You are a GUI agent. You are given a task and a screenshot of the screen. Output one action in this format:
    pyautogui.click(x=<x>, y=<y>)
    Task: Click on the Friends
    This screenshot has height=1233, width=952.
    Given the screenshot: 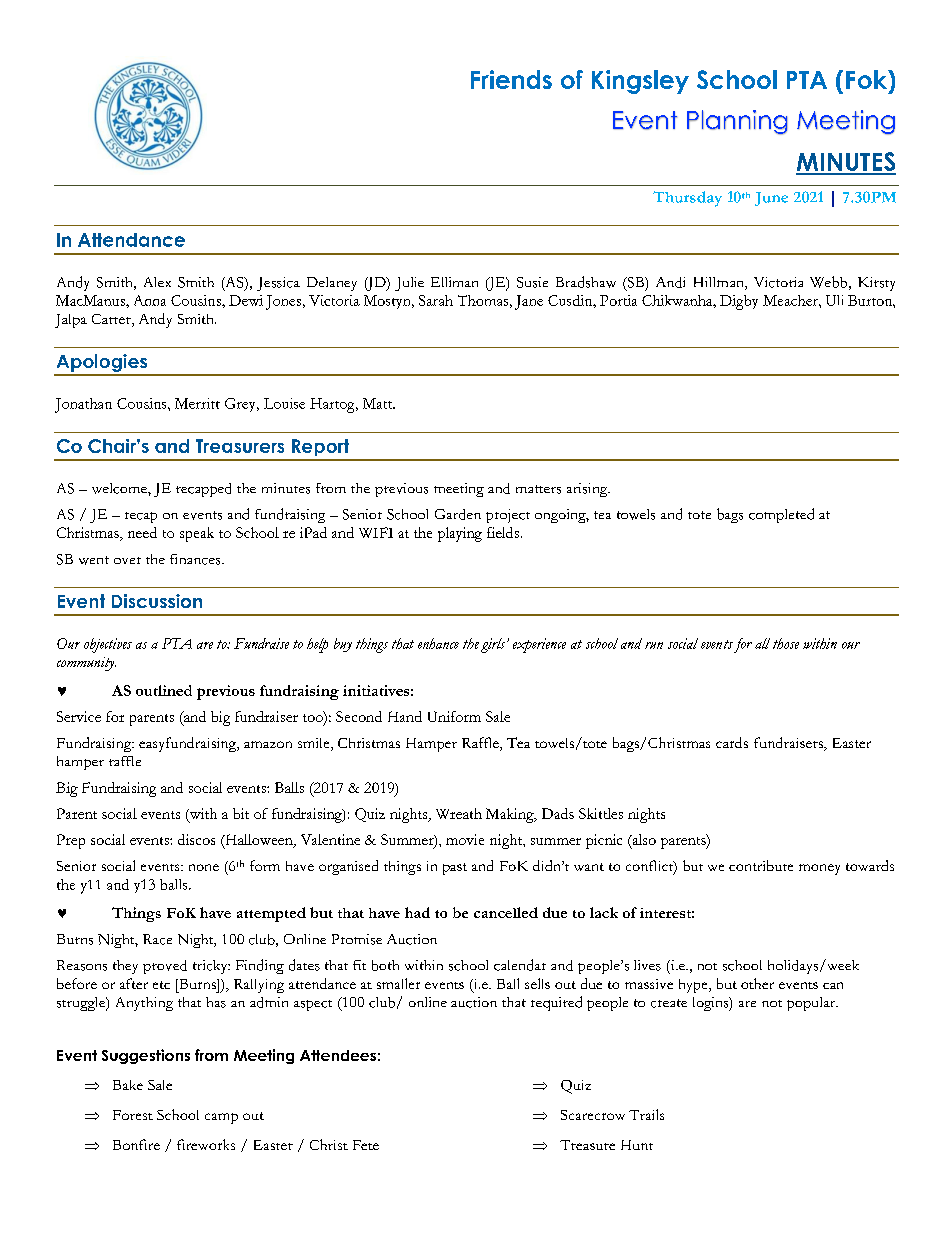 What is the action you would take?
    pyautogui.click(x=511, y=79)
